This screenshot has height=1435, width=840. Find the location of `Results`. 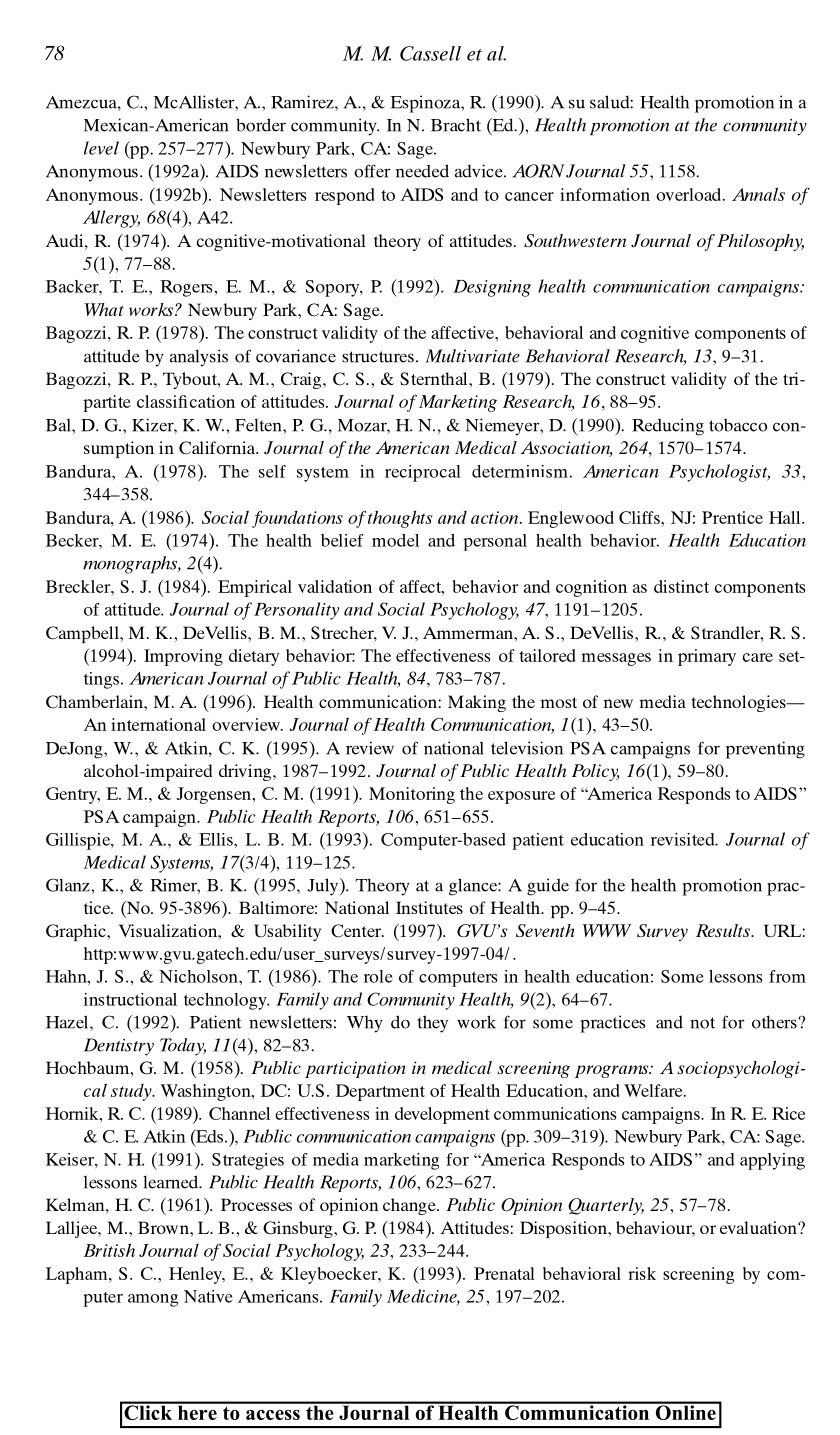

Results is located at coordinates (724, 930).
